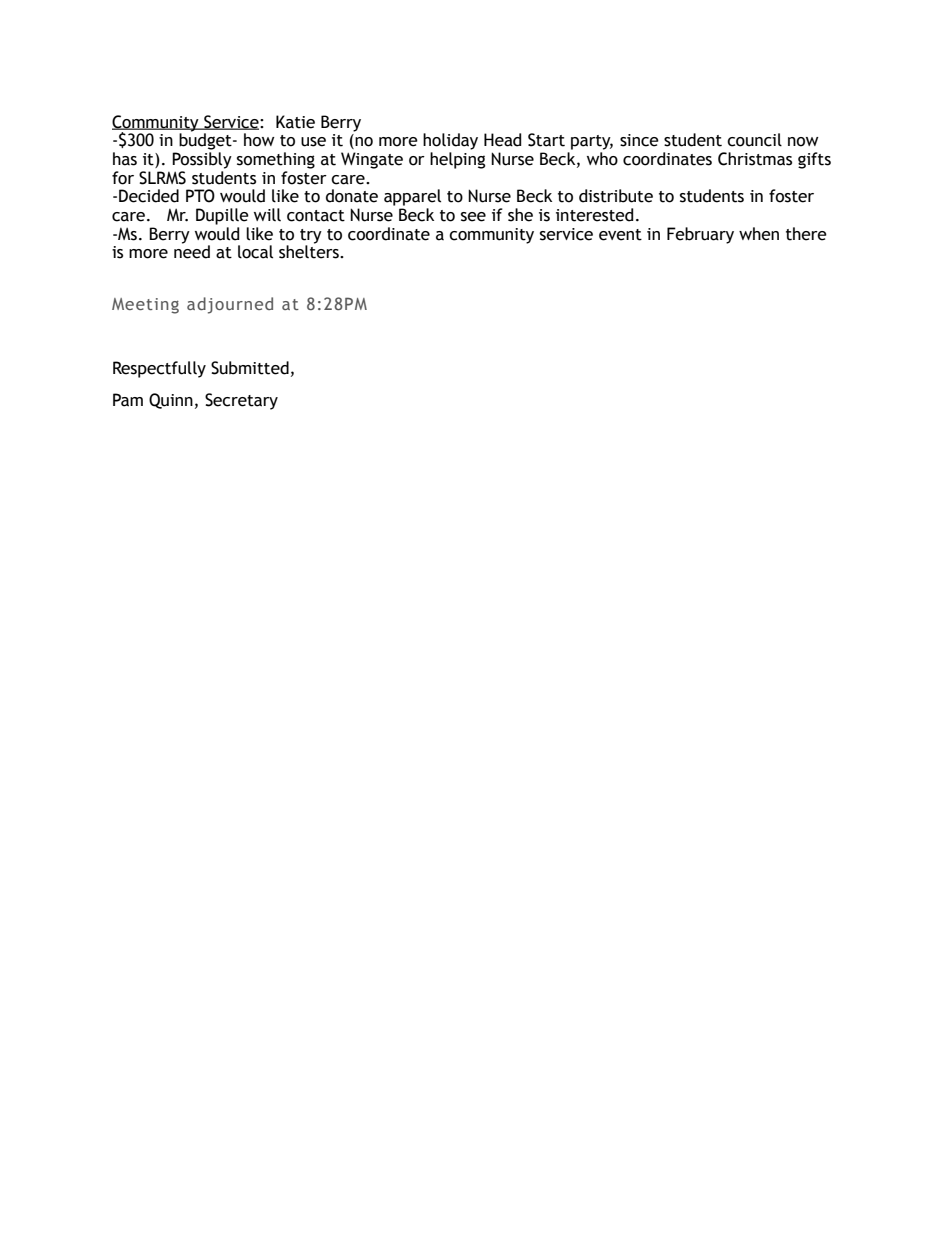  I want to click on shelters, so click(310, 251).
